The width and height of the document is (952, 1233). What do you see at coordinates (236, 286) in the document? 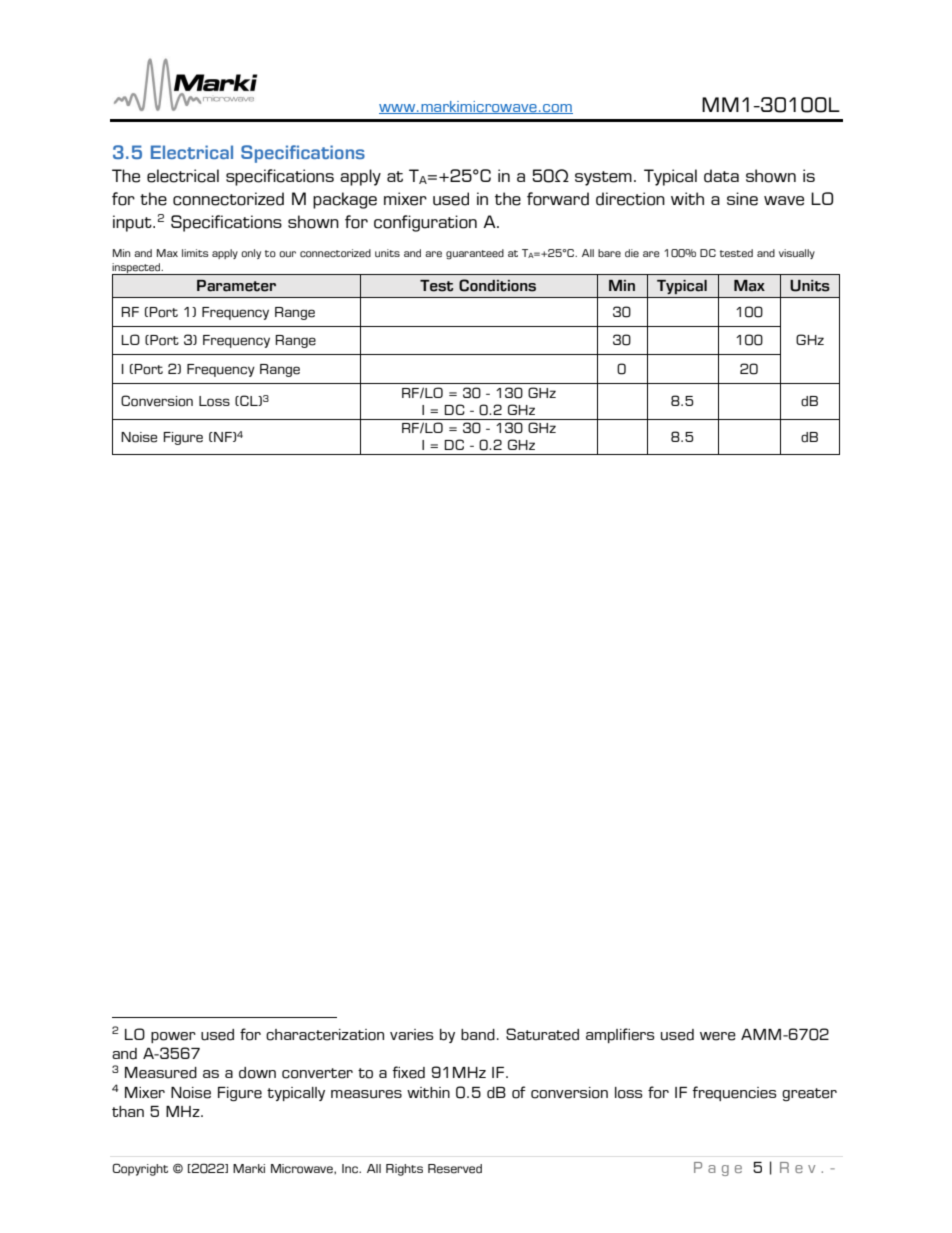
I see `Parameter` at bounding box center [236, 286].
